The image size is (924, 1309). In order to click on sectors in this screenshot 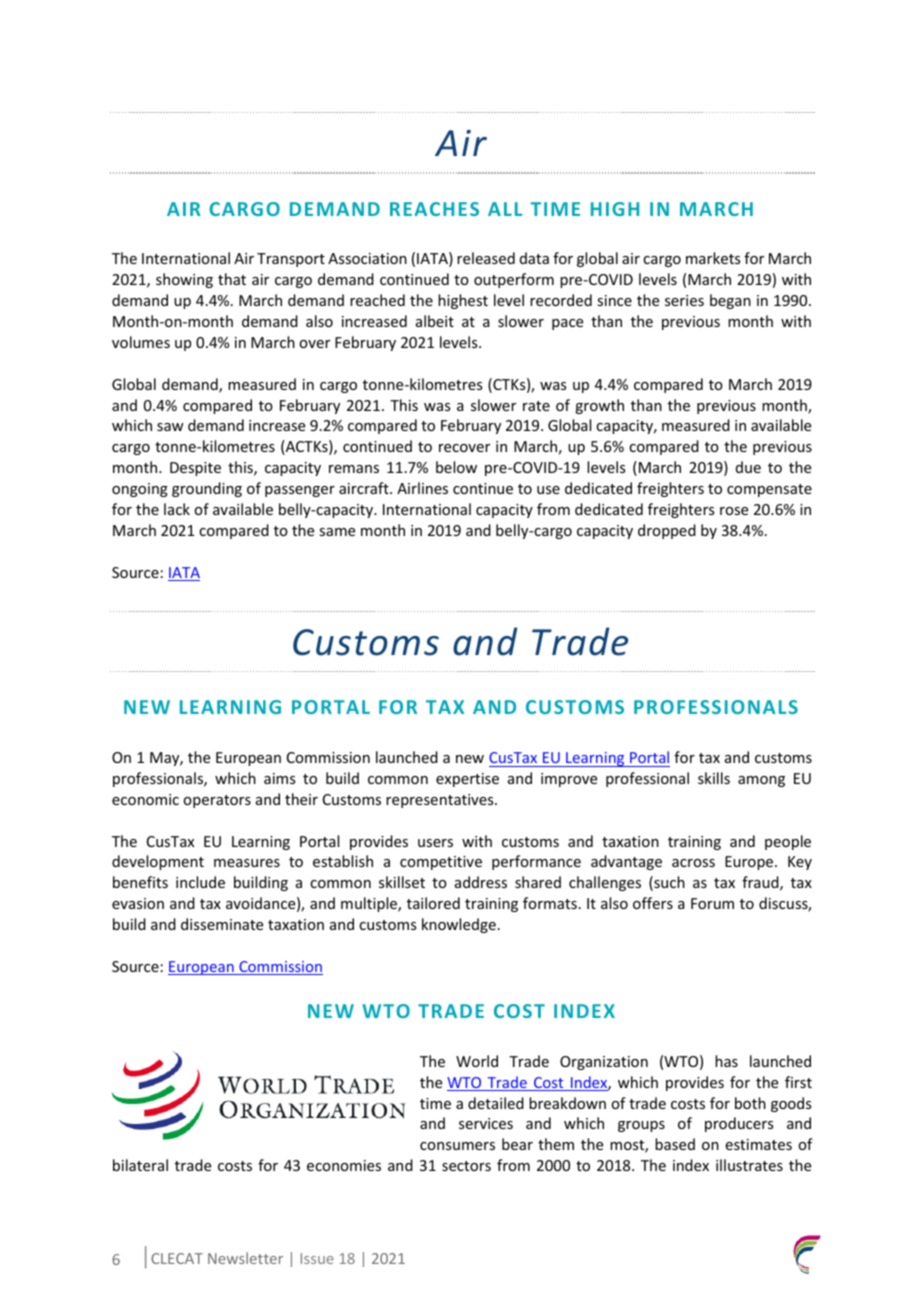, I will do `click(466, 1166)`.
